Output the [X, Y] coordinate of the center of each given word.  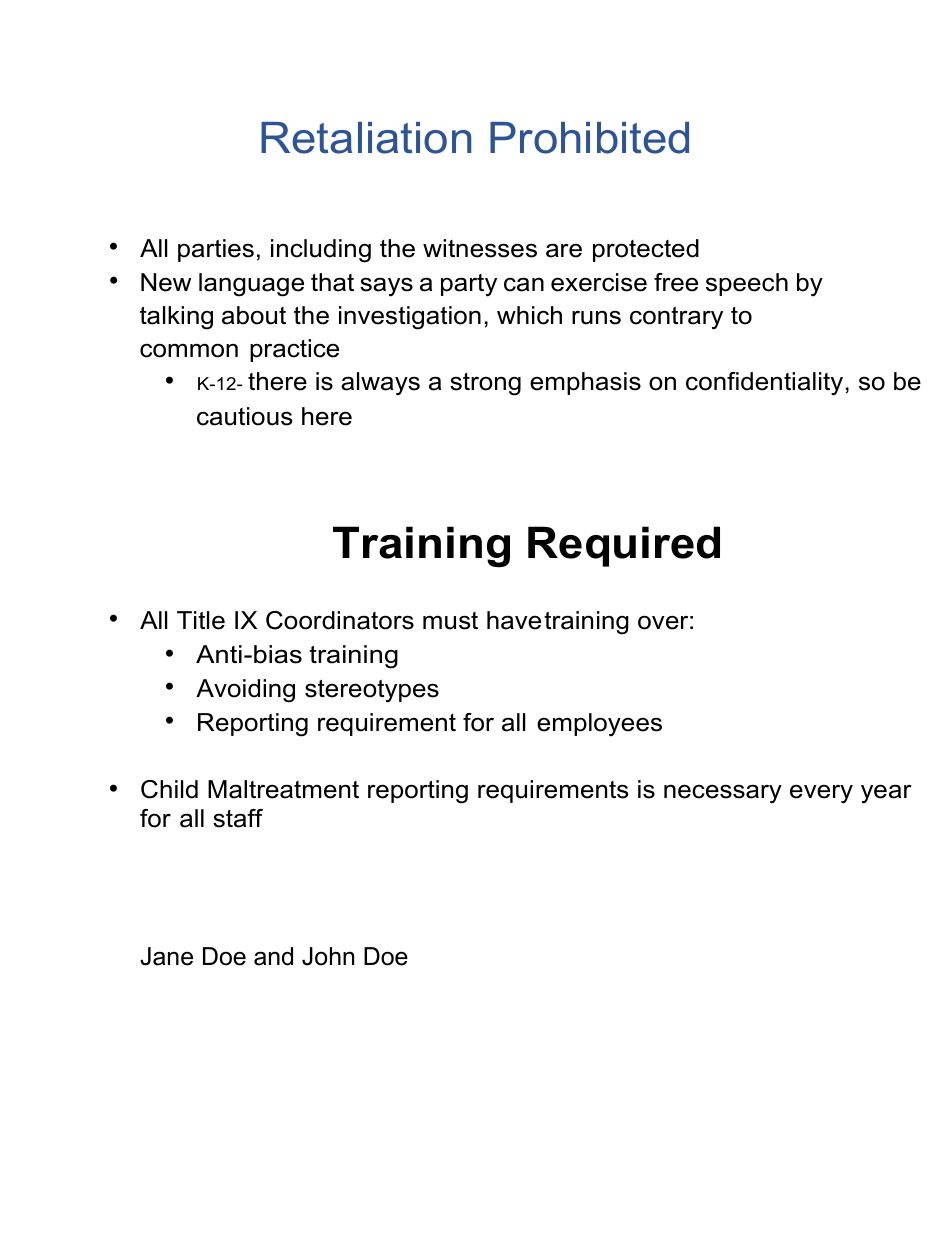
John [328, 956]
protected [646, 250]
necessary [723, 794]
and [273, 956]
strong [485, 384]
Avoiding [245, 691]
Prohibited [589, 138]
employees [599, 725]
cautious [244, 416]
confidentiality [764, 384]
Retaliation [366, 138]
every [821, 794]
